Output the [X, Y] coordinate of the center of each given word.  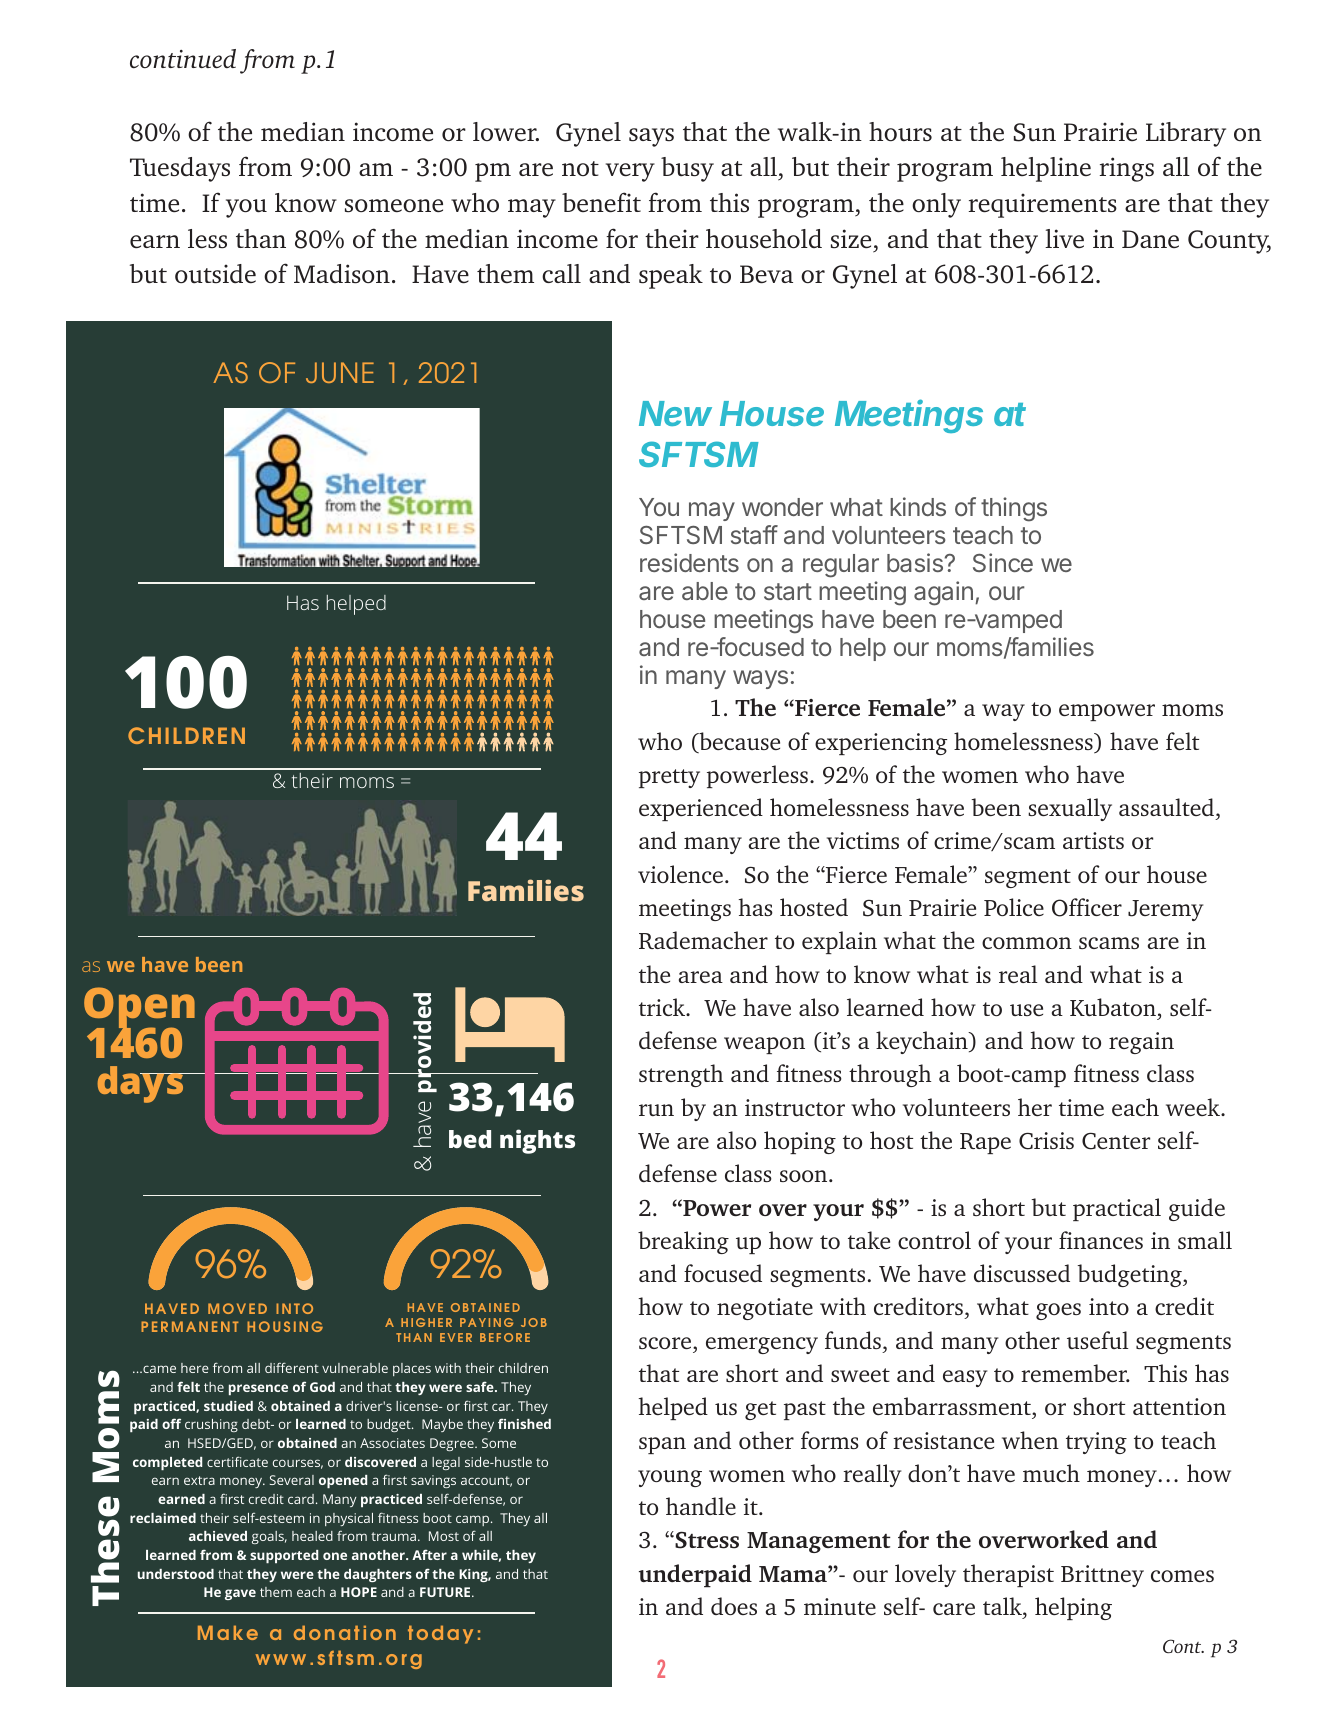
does [734, 1606]
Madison [342, 274]
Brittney [1102, 1576]
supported [284, 1556]
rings [1127, 169]
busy [687, 169]
